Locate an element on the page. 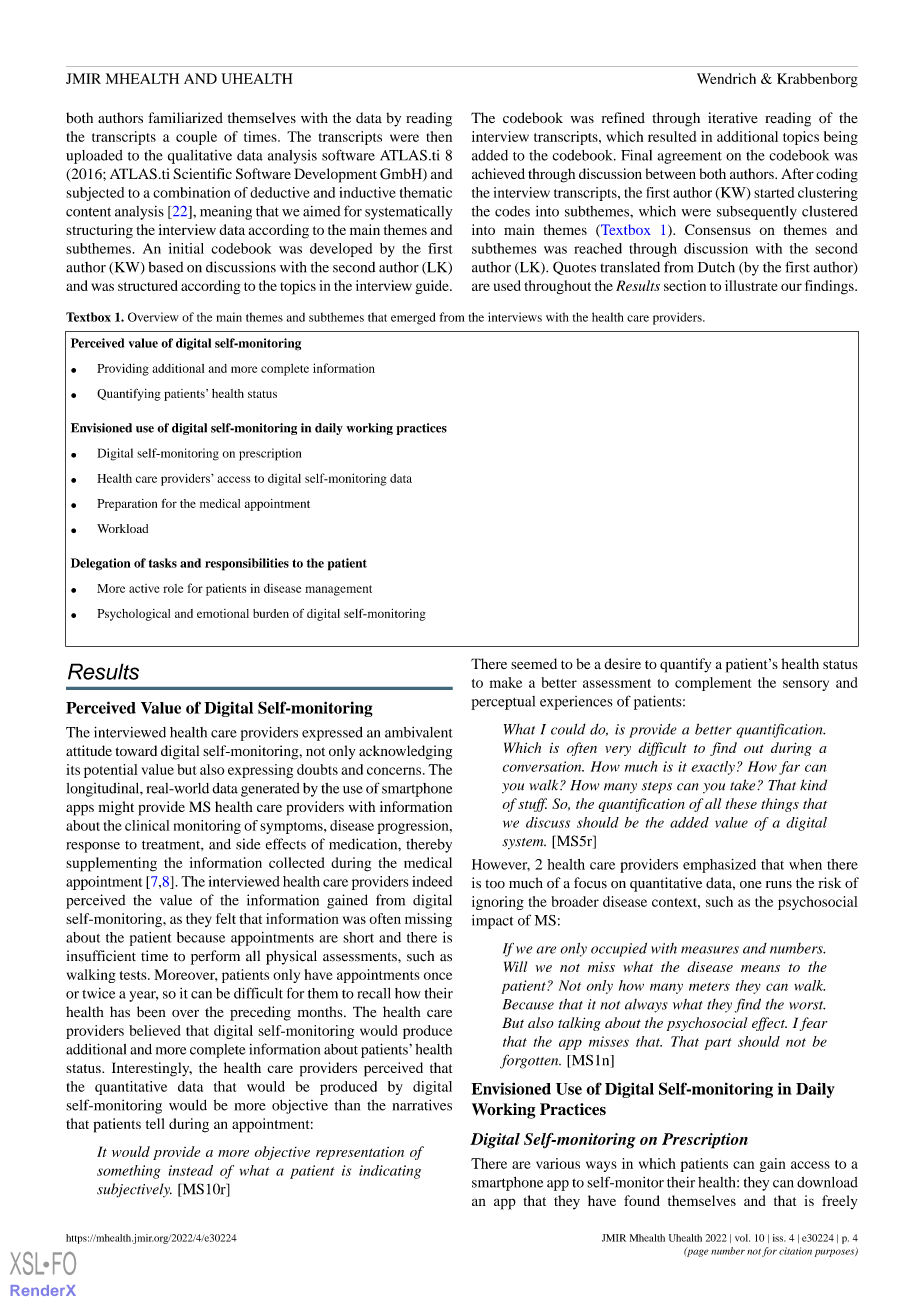 This document has height=1308, width=924. citation is located at coordinates (795, 1251).
